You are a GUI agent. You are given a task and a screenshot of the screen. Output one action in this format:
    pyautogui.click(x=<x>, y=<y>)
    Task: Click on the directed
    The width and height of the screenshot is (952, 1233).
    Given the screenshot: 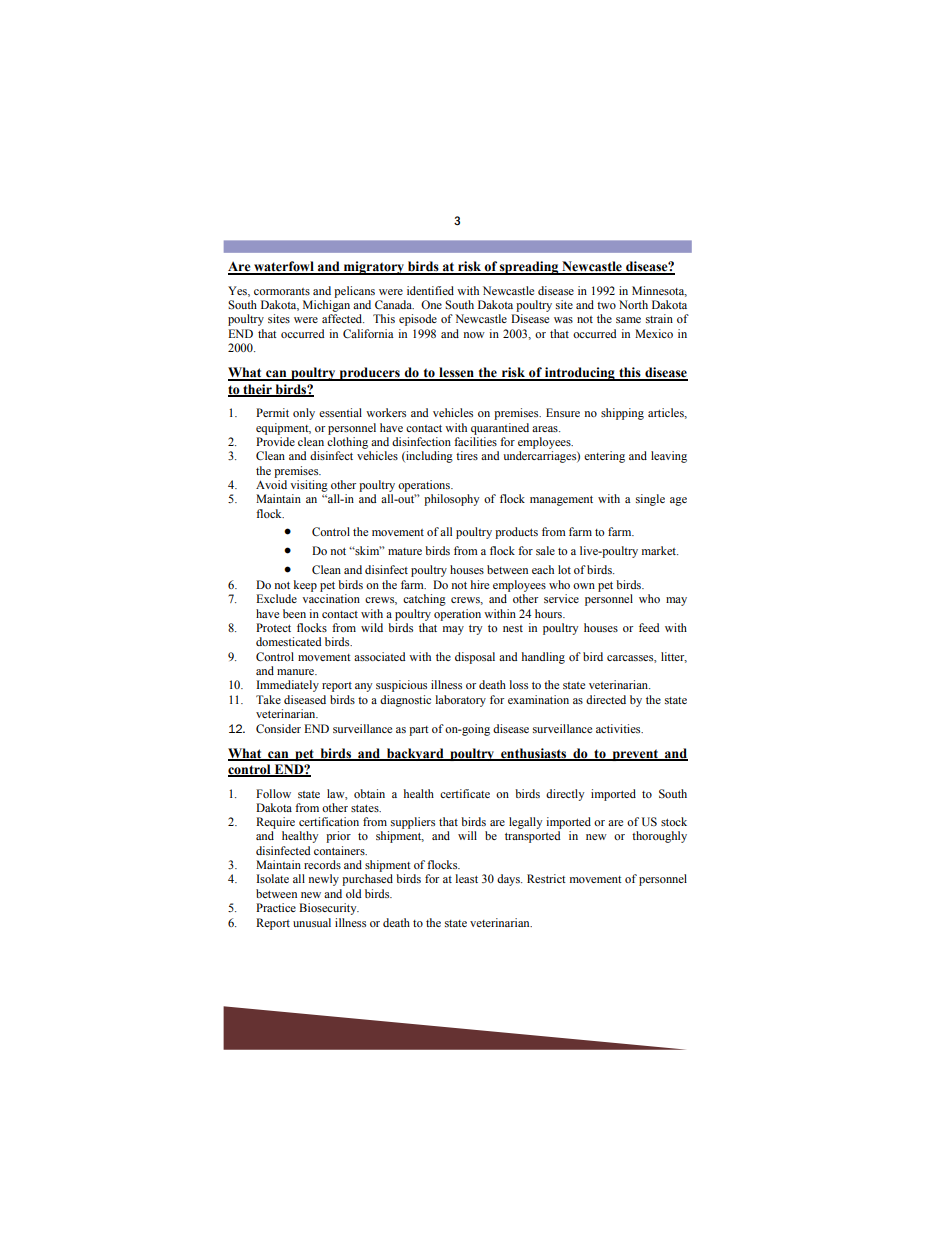 What is the action you would take?
    pyautogui.click(x=606, y=699)
